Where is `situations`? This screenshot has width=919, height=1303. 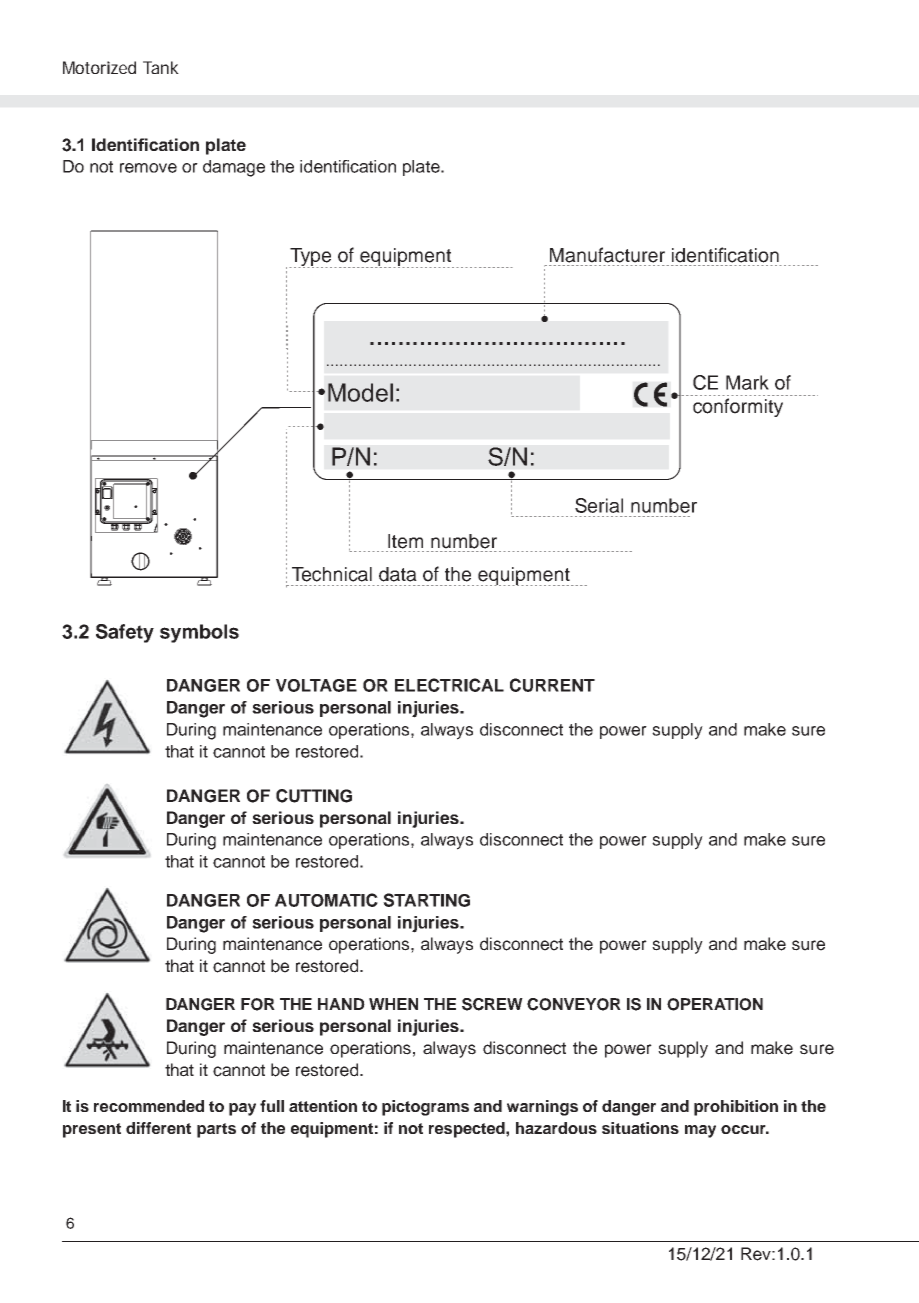
situations is located at coordinates (640, 1128).
